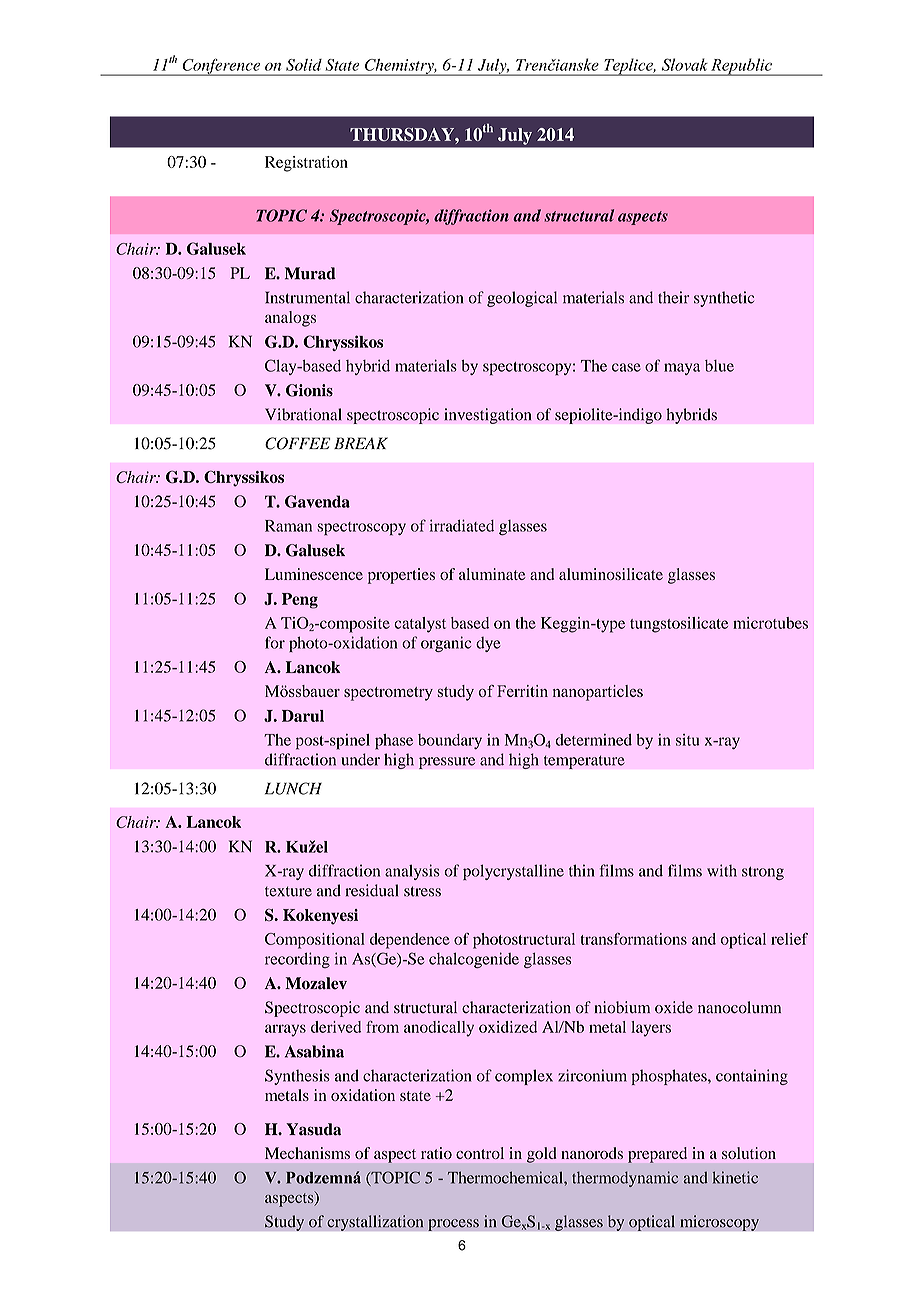 This document has height=1308, width=924. Describe the element at coordinates (298, 443) in the document. I see `COFFEE` at that location.
